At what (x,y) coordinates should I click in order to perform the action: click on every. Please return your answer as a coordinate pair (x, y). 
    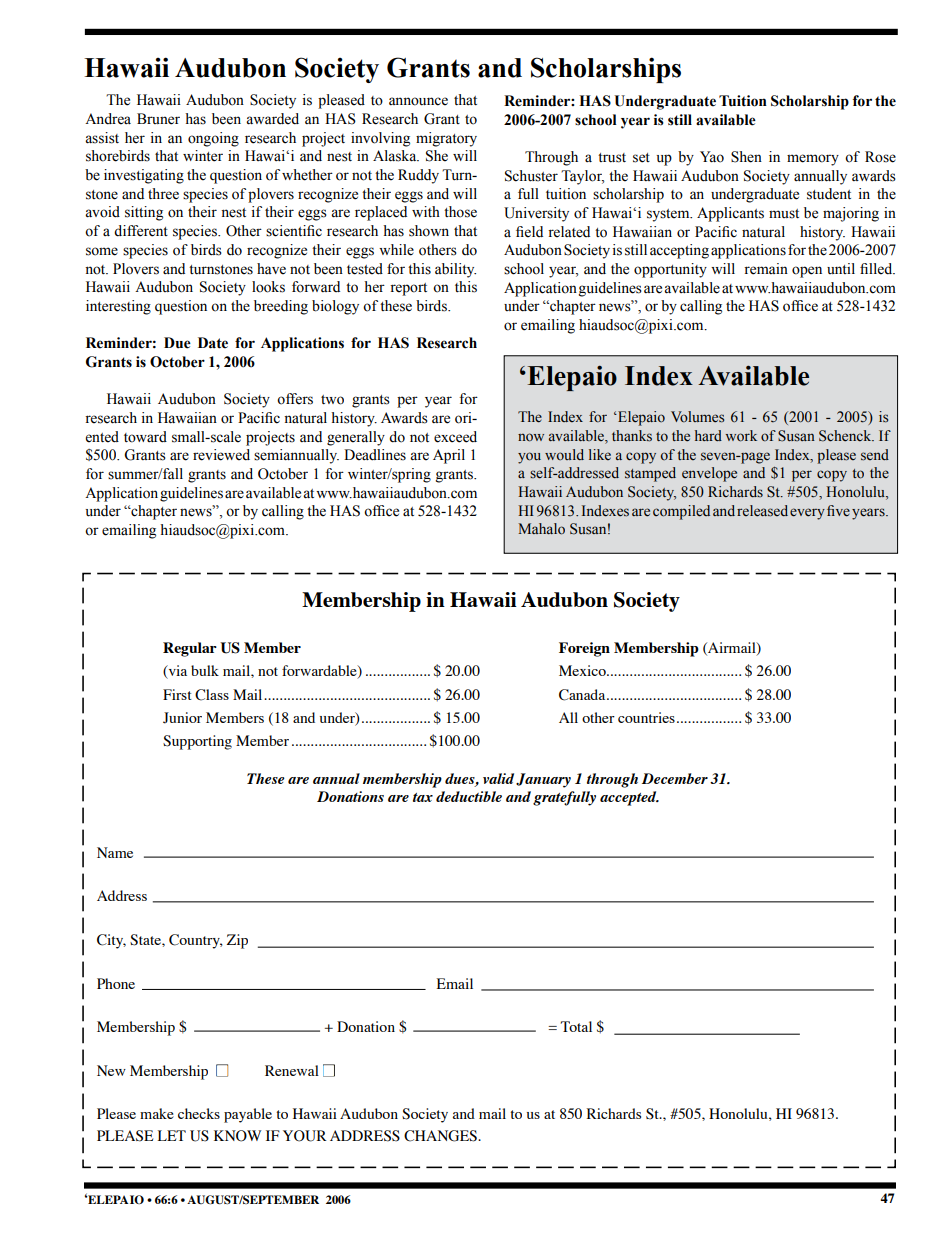
    Looking at the image, I should click on (807, 514).
